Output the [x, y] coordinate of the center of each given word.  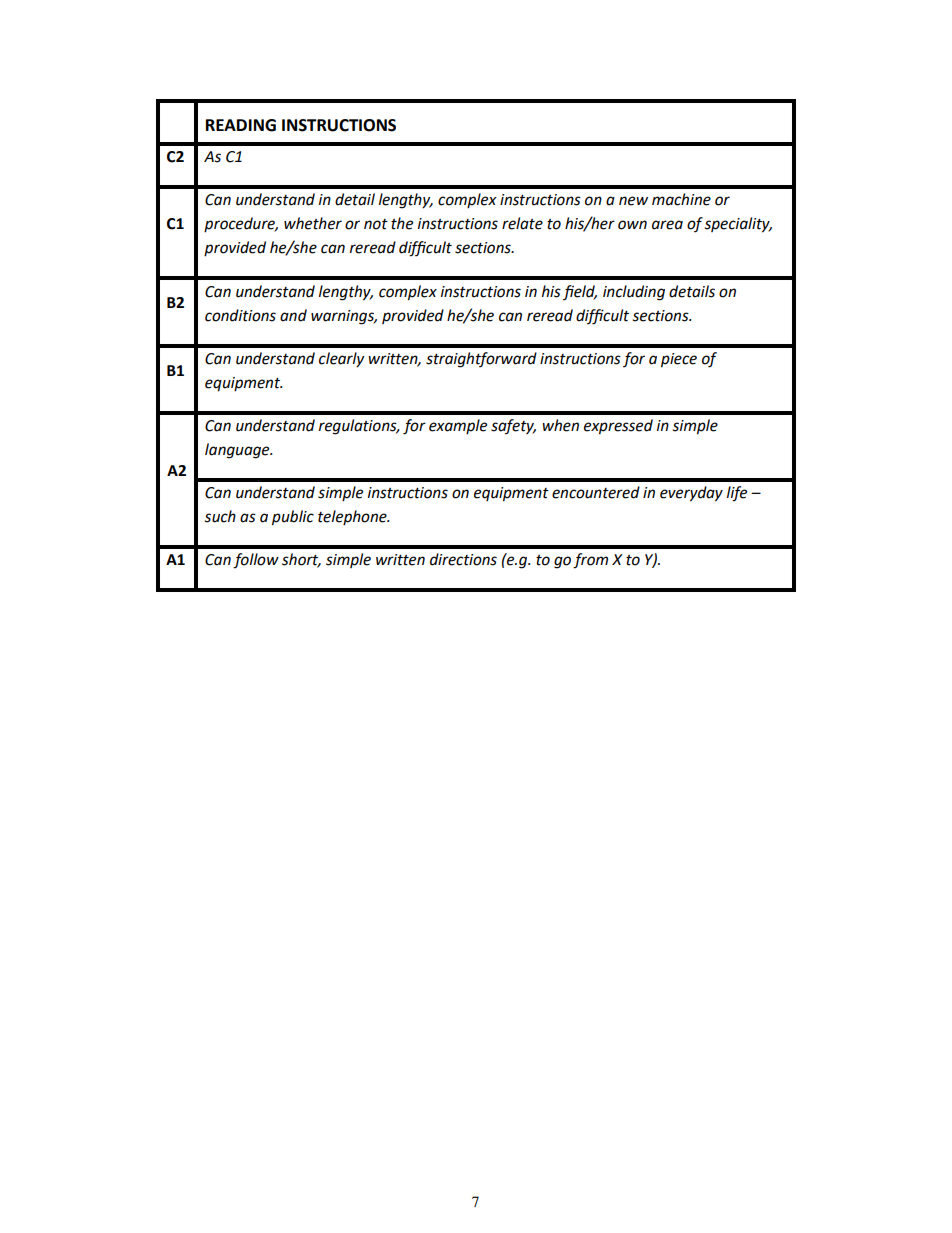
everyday [691, 494]
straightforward [481, 360]
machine [681, 199]
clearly [341, 360]
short [301, 560]
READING [241, 125]
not [376, 224]
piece [679, 360]
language [238, 451]
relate [522, 223]
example [458, 426]
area [667, 225]
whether [313, 223]
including [634, 293]
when [560, 425]
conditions [240, 315]
